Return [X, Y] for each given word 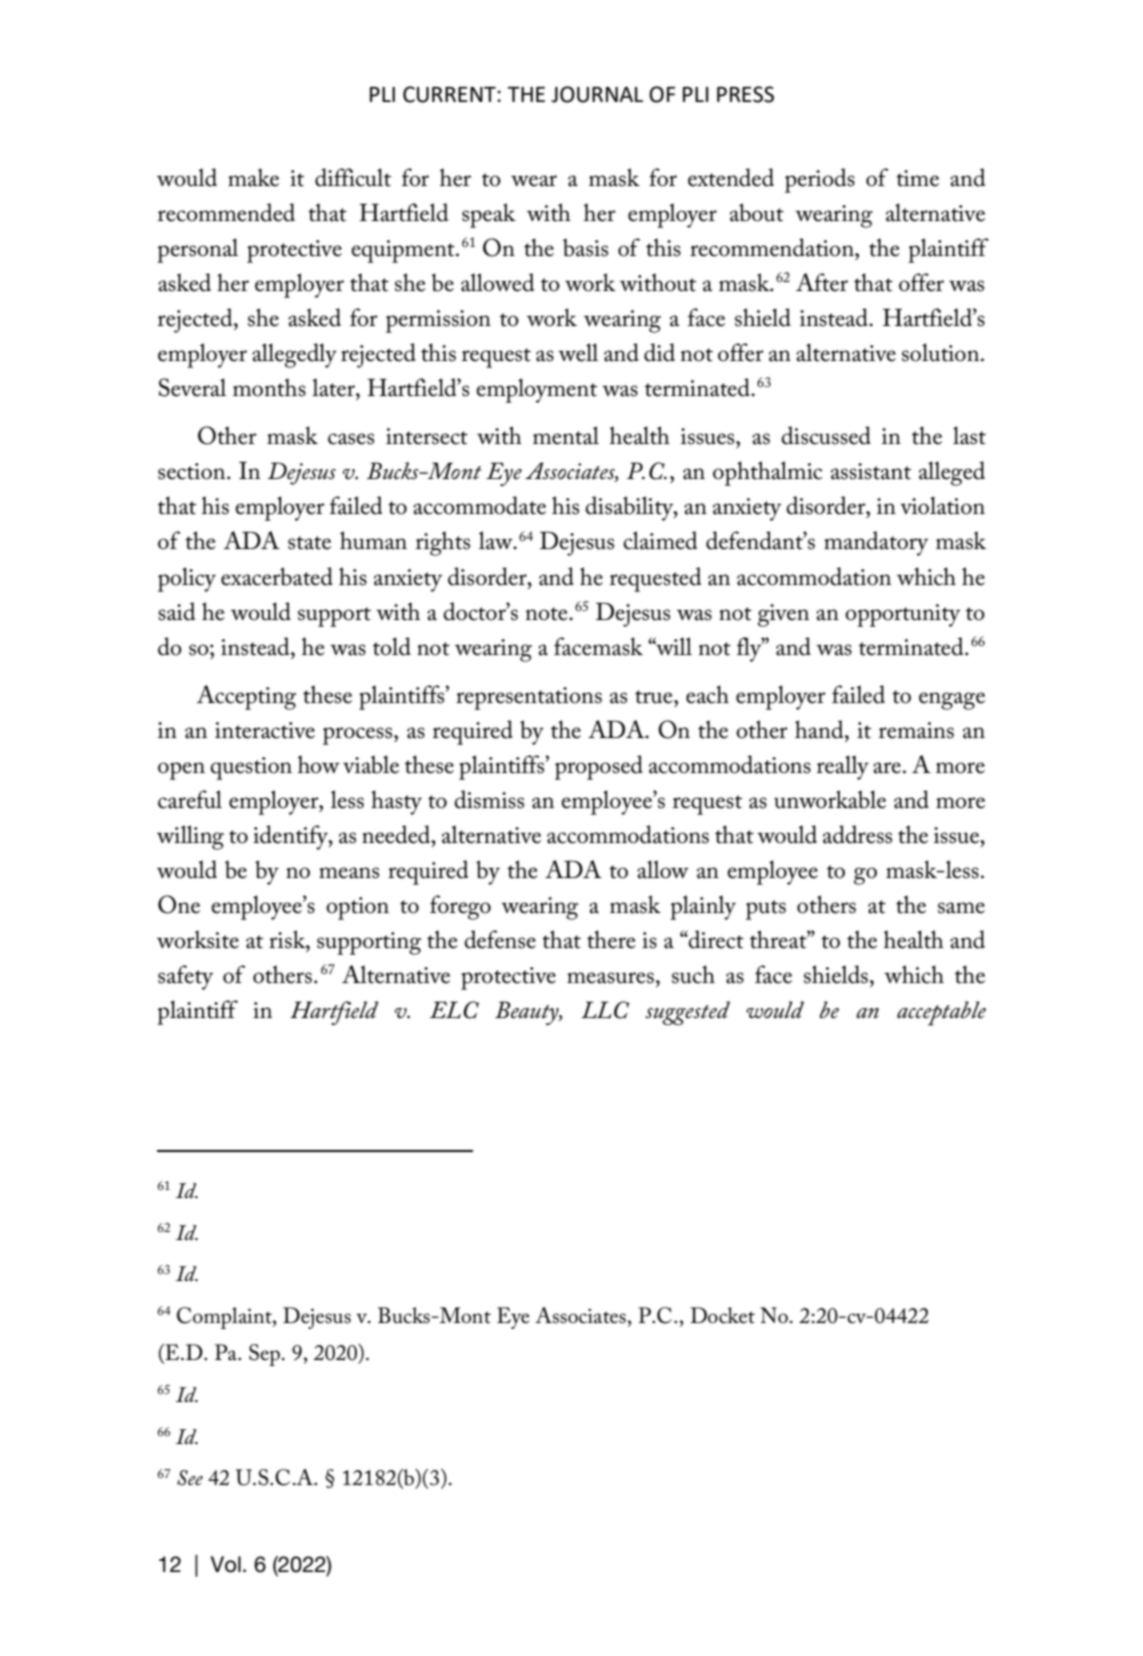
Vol [226, 1564]
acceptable [941, 1013]
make [253, 177]
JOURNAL [597, 94]
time [917, 178]
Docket [722, 1315]
